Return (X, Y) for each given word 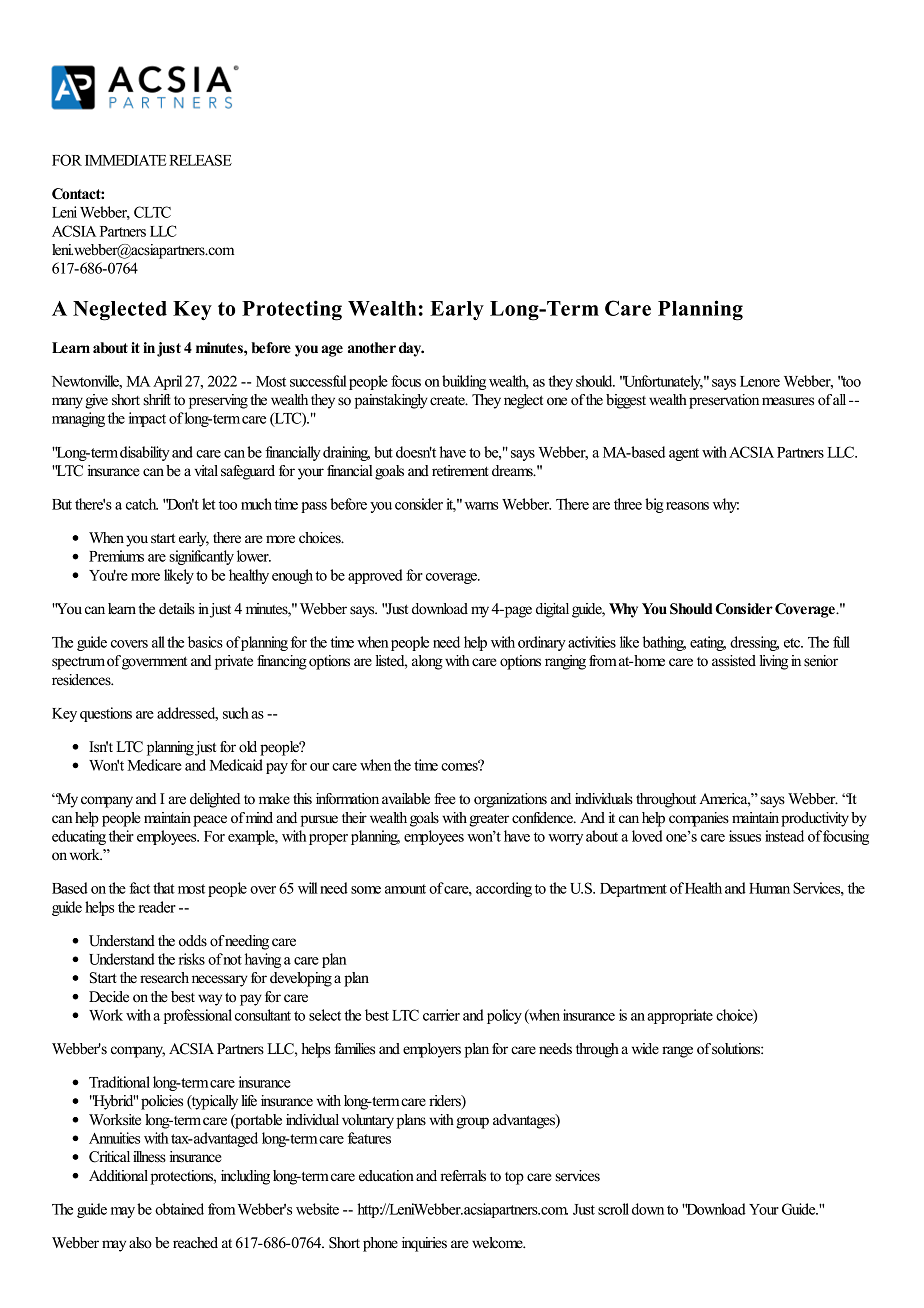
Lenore (760, 381)
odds (193, 941)
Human (769, 888)
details (177, 609)
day (411, 349)
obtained (179, 1209)
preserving (218, 401)
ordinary (542, 643)
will (308, 888)
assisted (734, 661)
